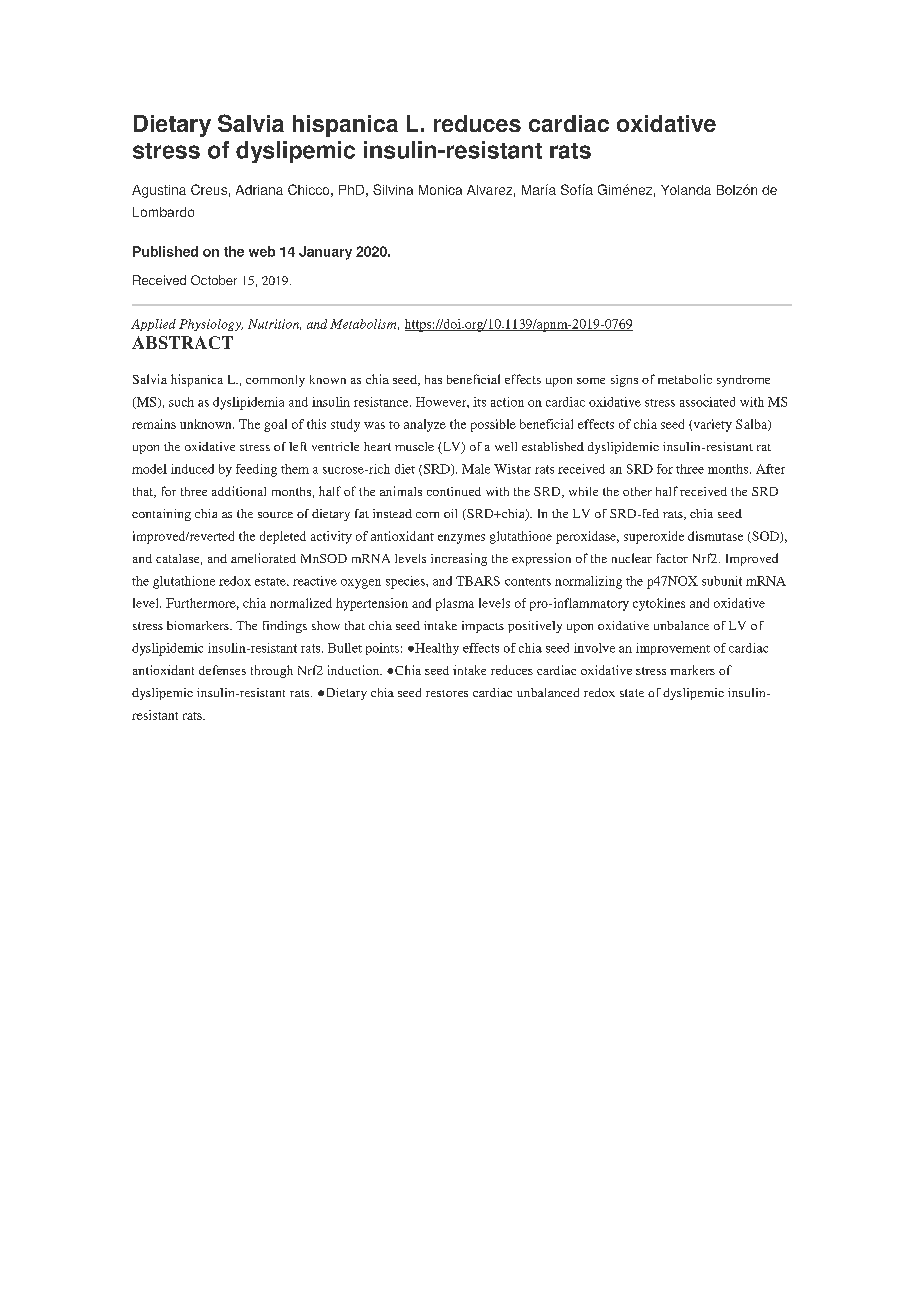 The width and height of the screenshot is (924, 1308). What do you see at coordinates (450, 513) in the screenshot?
I see `oil` at bounding box center [450, 513].
